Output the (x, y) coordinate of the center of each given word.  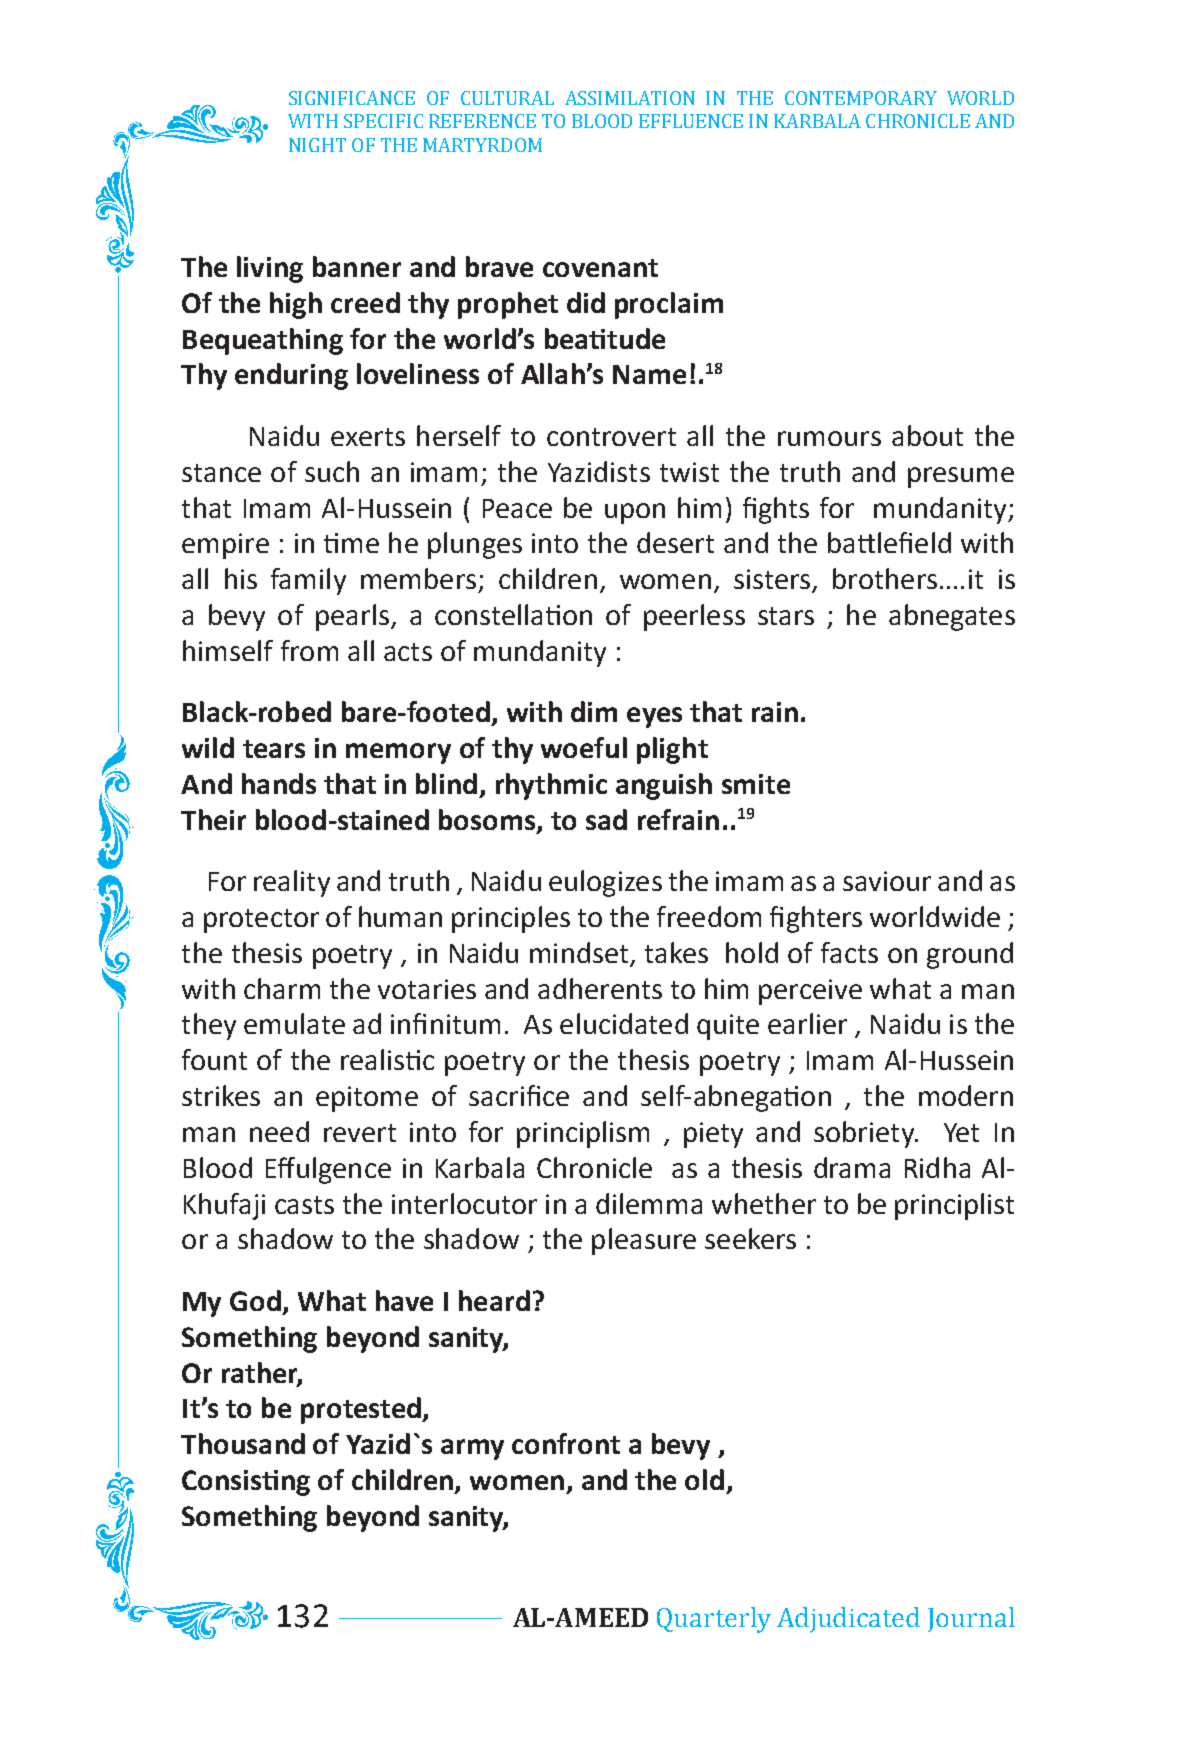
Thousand (243, 1443)
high (296, 305)
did (586, 302)
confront (566, 1443)
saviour (887, 881)
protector (261, 921)
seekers (750, 1238)
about (927, 435)
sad (606, 819)
